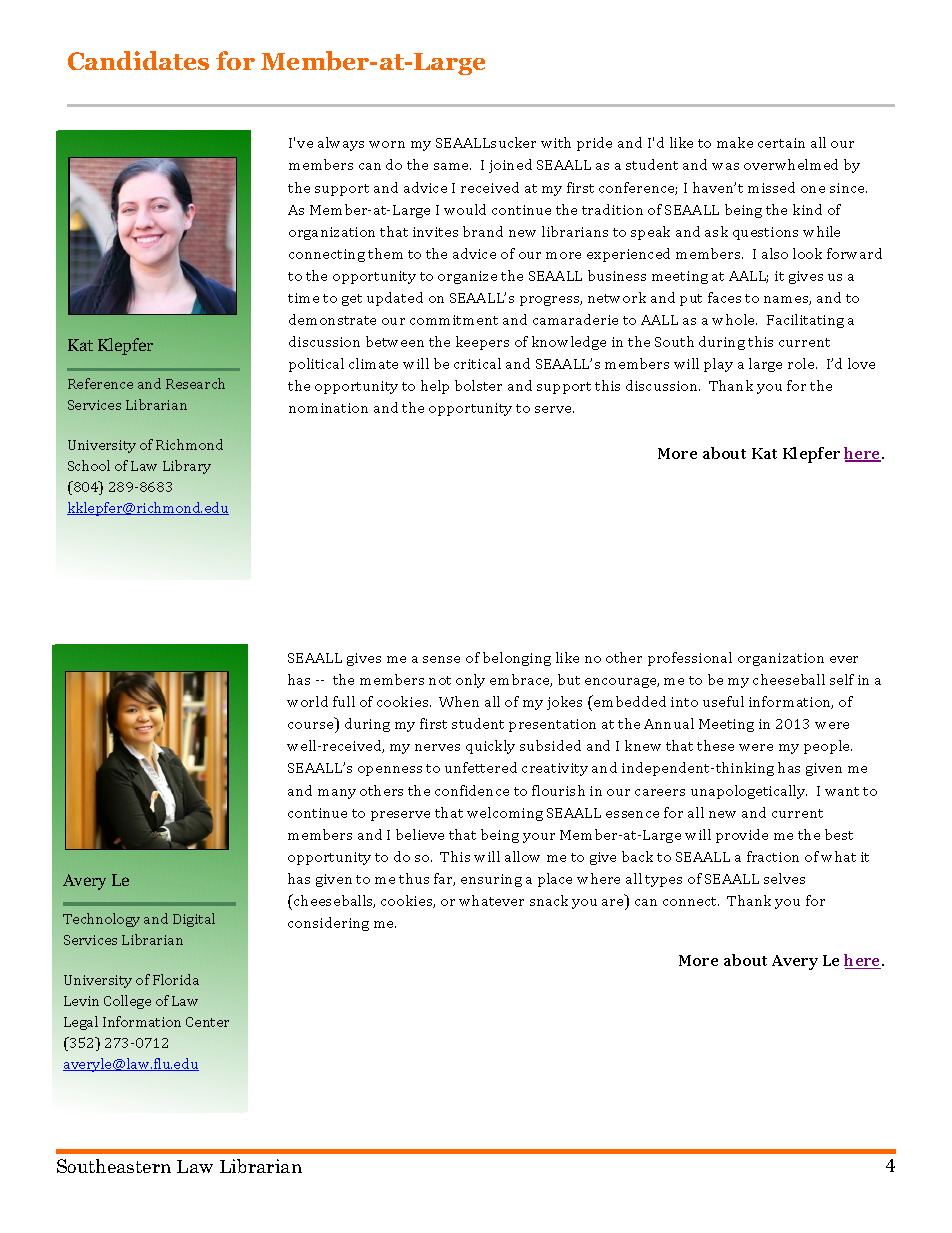 This image has height=1233, width=952. I want to click on Research, so click(195, 383).
